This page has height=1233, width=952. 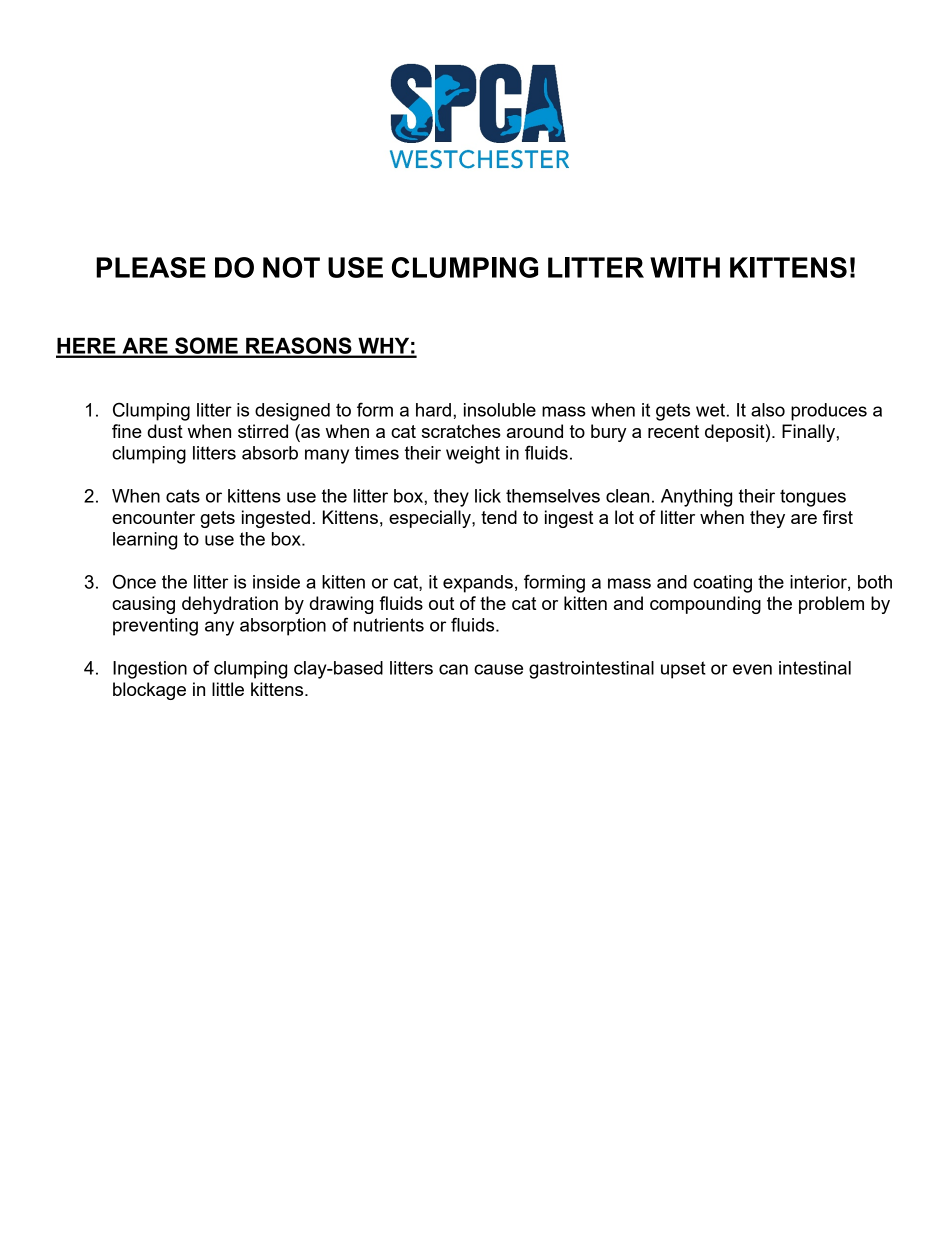 I want to click on upset, so click(x=683, y=670).
